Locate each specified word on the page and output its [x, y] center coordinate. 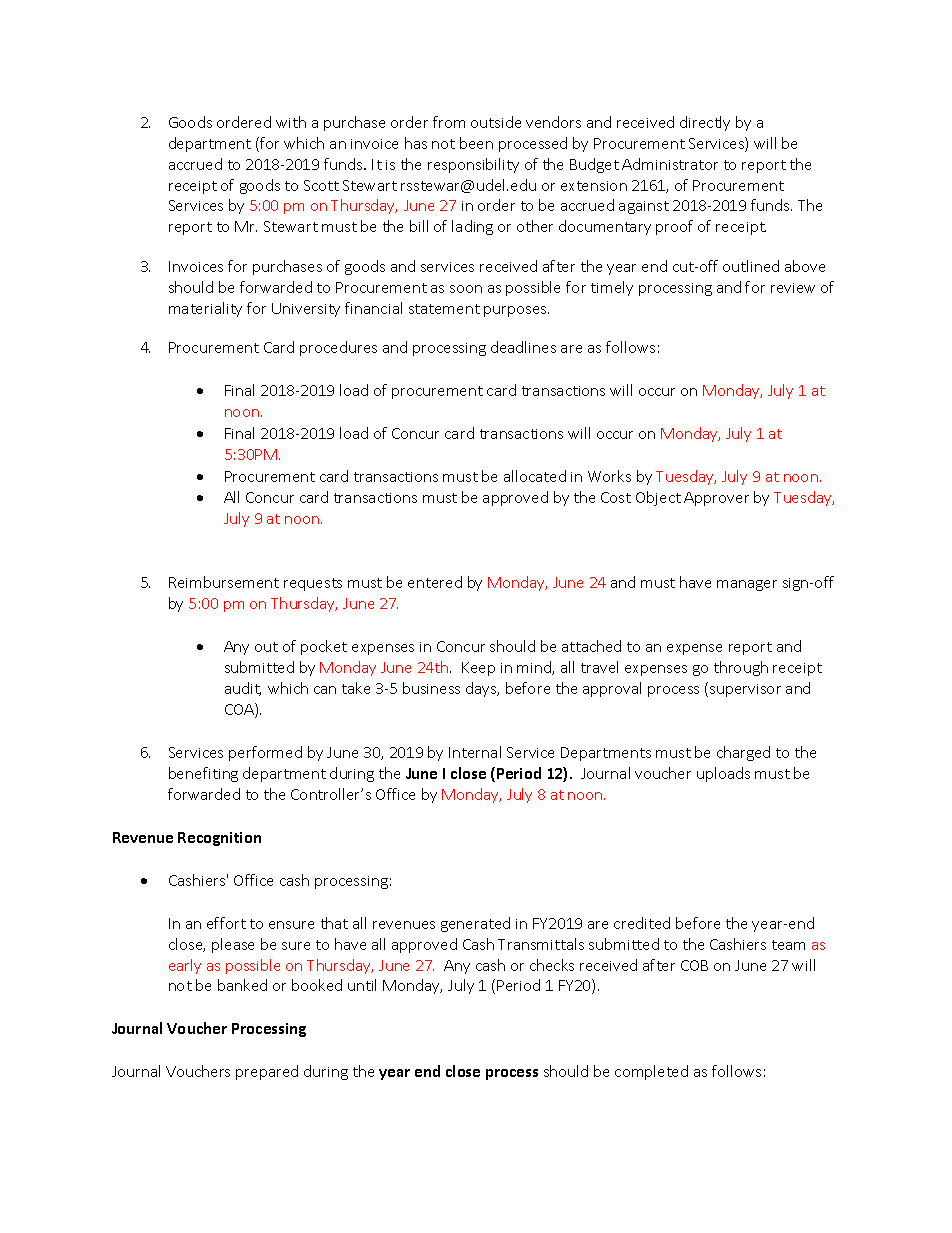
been [476, 143]
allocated [535, 476]
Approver [716, 499]
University [306, 310]
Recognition [219, 839]
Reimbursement [224, 582]
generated [475, 924]
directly [705, 123]
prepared [267, 1072]
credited [642, 923]
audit [243, 689]
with [291, 122]
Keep [478, 669]
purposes [516, 311]
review [793, 288]
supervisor [745, 690]
